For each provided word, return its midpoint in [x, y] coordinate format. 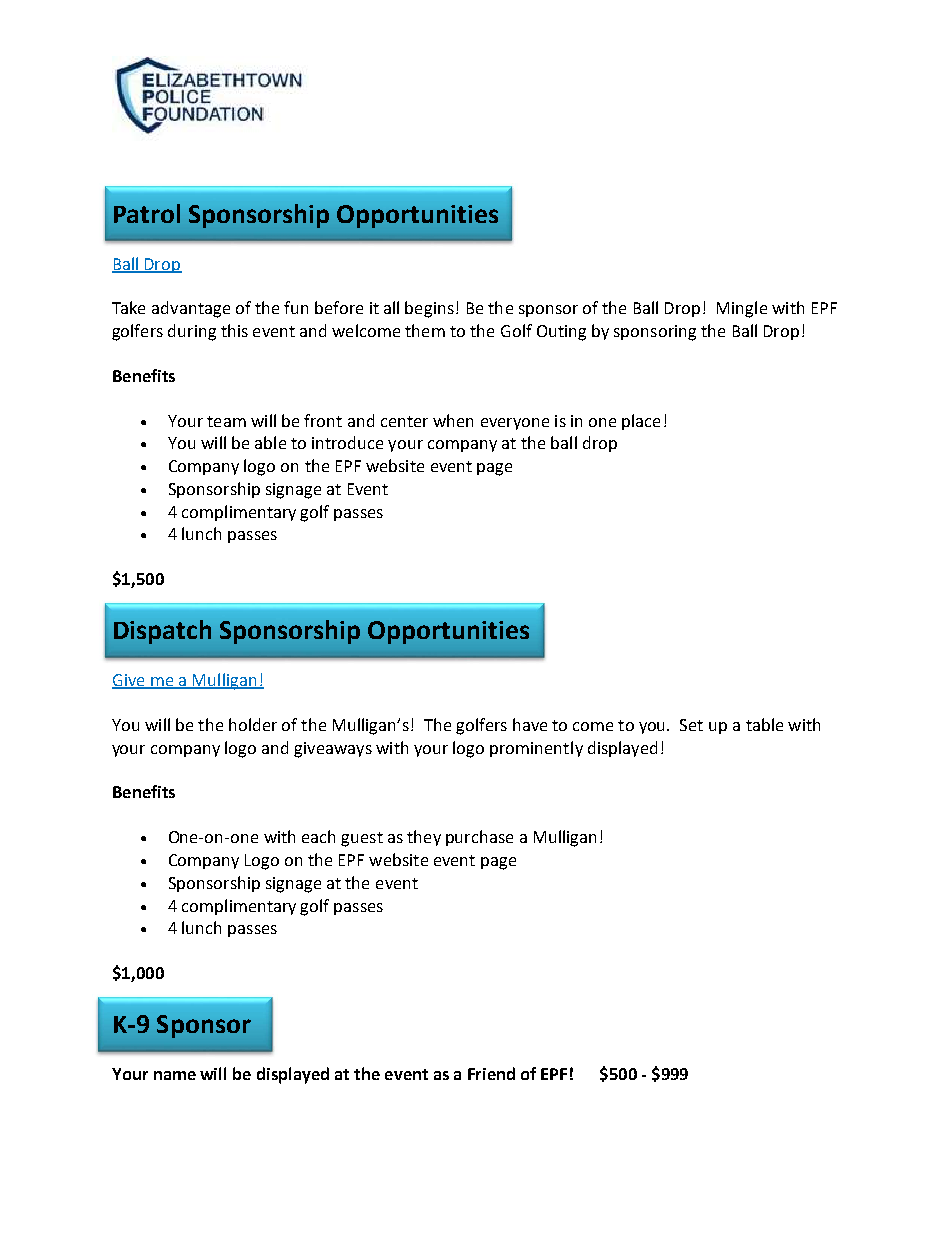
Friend [491, 1073]
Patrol [147, 213]
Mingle [742, 309]
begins [429, 309]
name [175, 1075]
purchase [479, 838]
